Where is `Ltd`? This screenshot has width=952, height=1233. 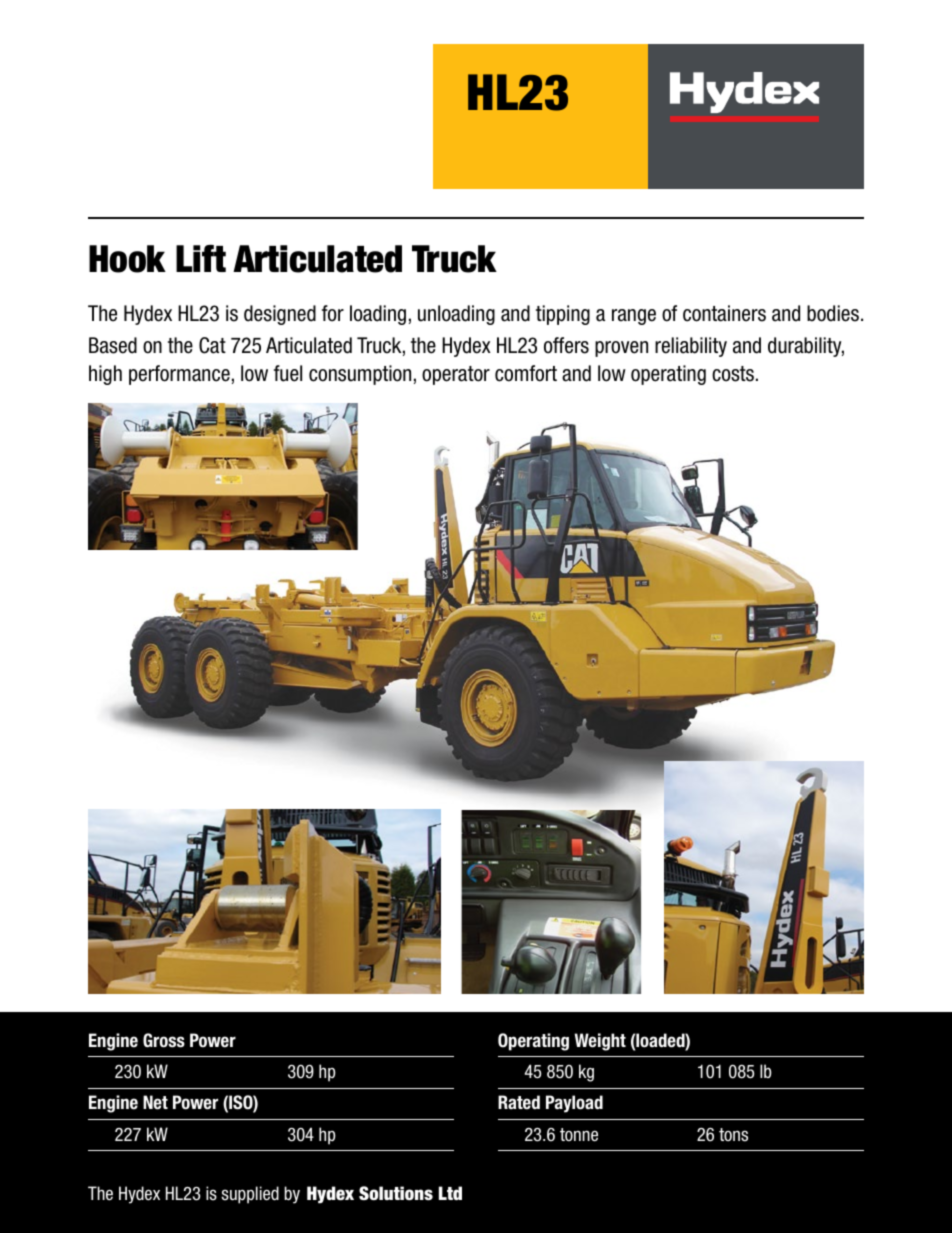
Ltd is located at coordinates (450, 1193).
